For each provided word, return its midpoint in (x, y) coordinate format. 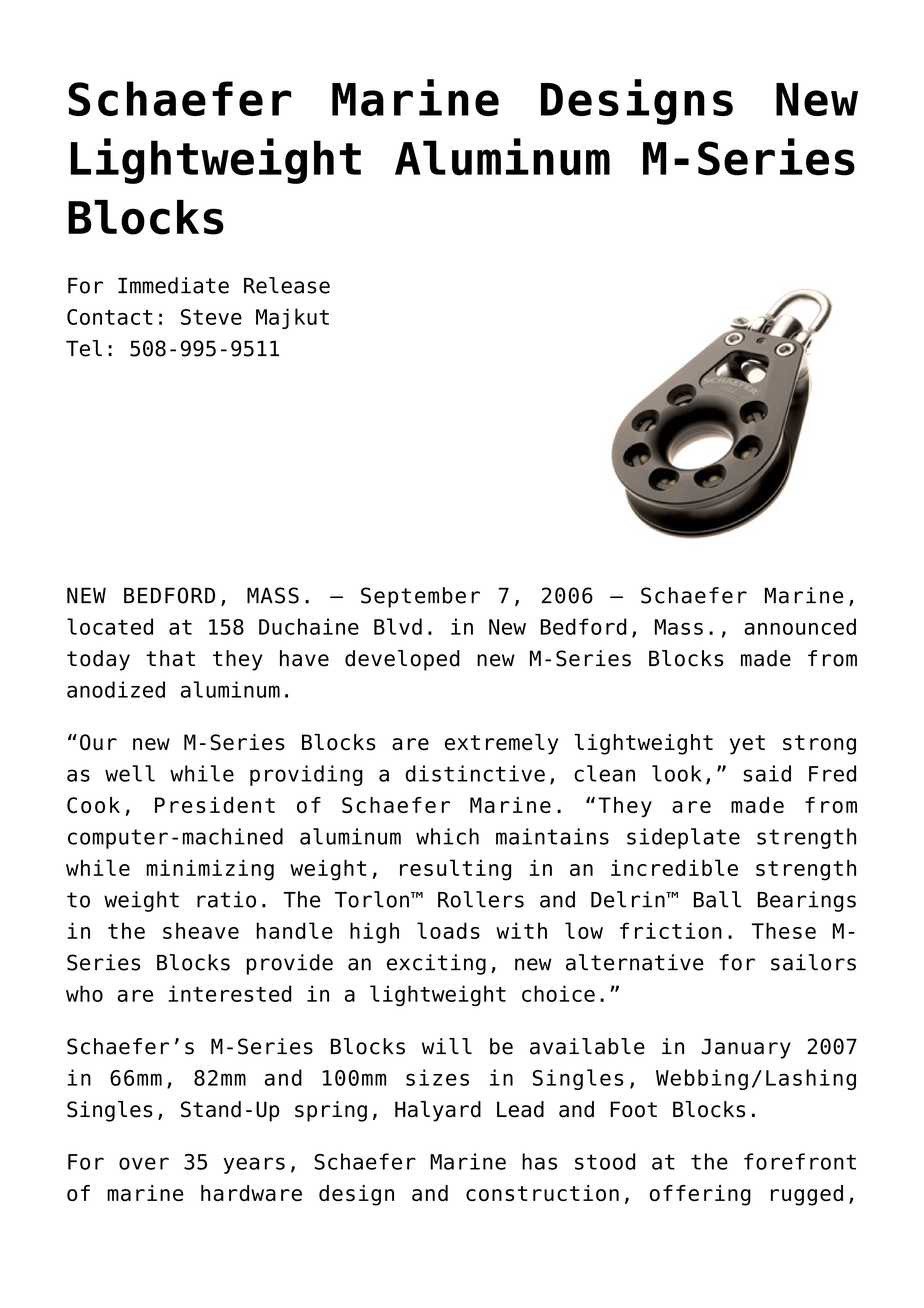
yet (747, 745)
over (144, 1163)
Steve (211, 317)
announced (800, 626)
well (130, 773)
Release (287, 285)
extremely (501, 744)
